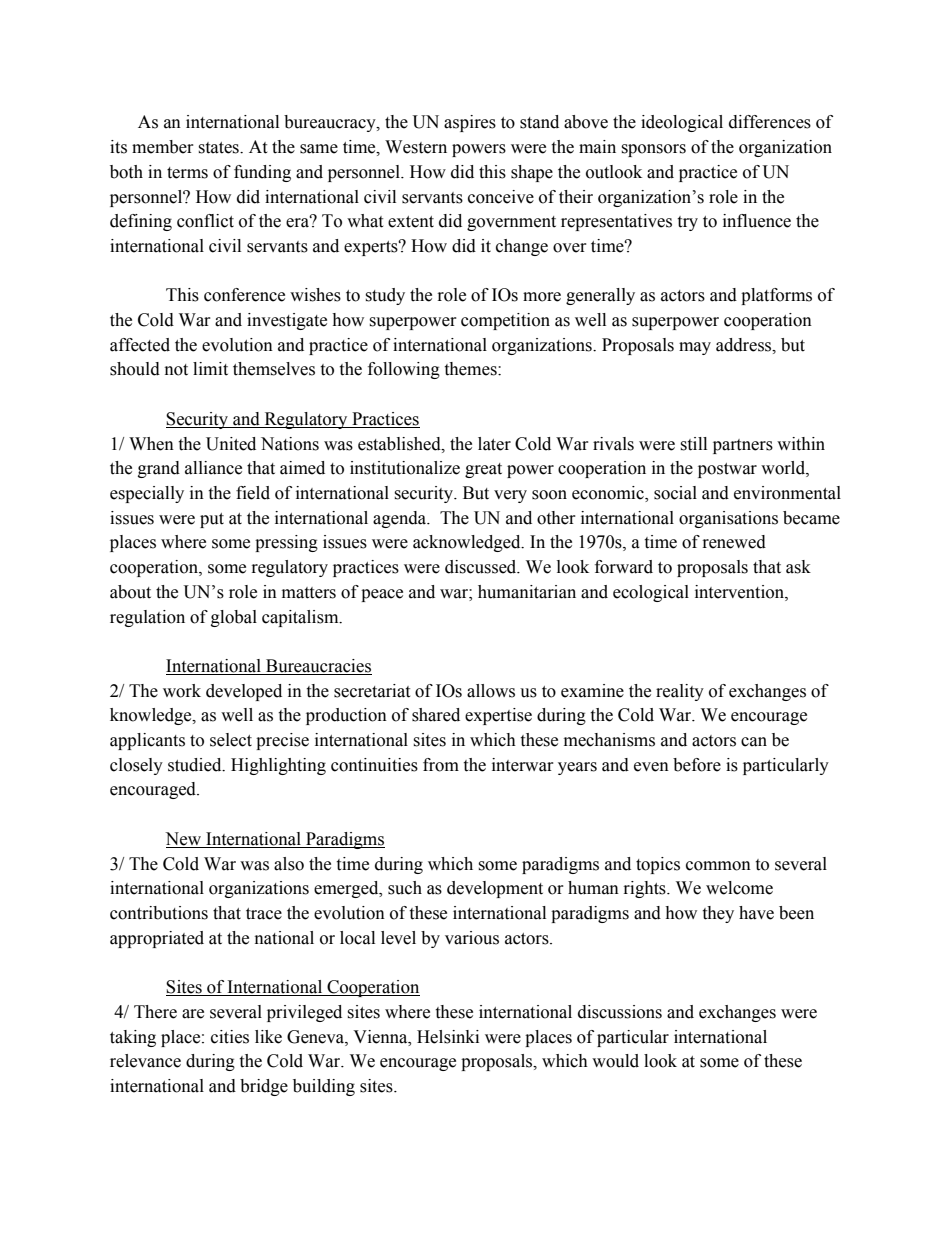  What do you see at coordinates (219, 148) in the image?
I see `states` at bounding box center [219, 148].
